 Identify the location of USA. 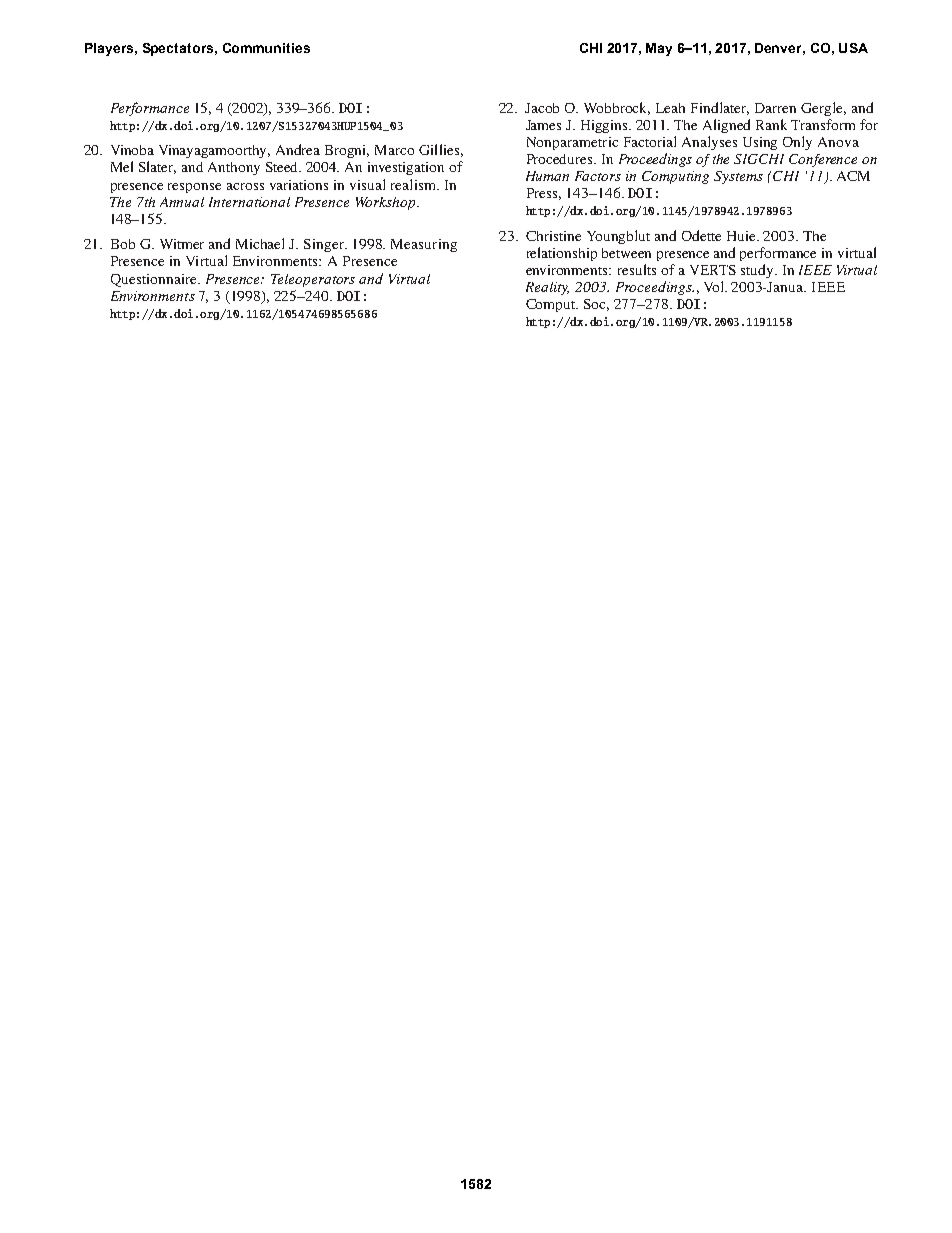
(853, 48).
